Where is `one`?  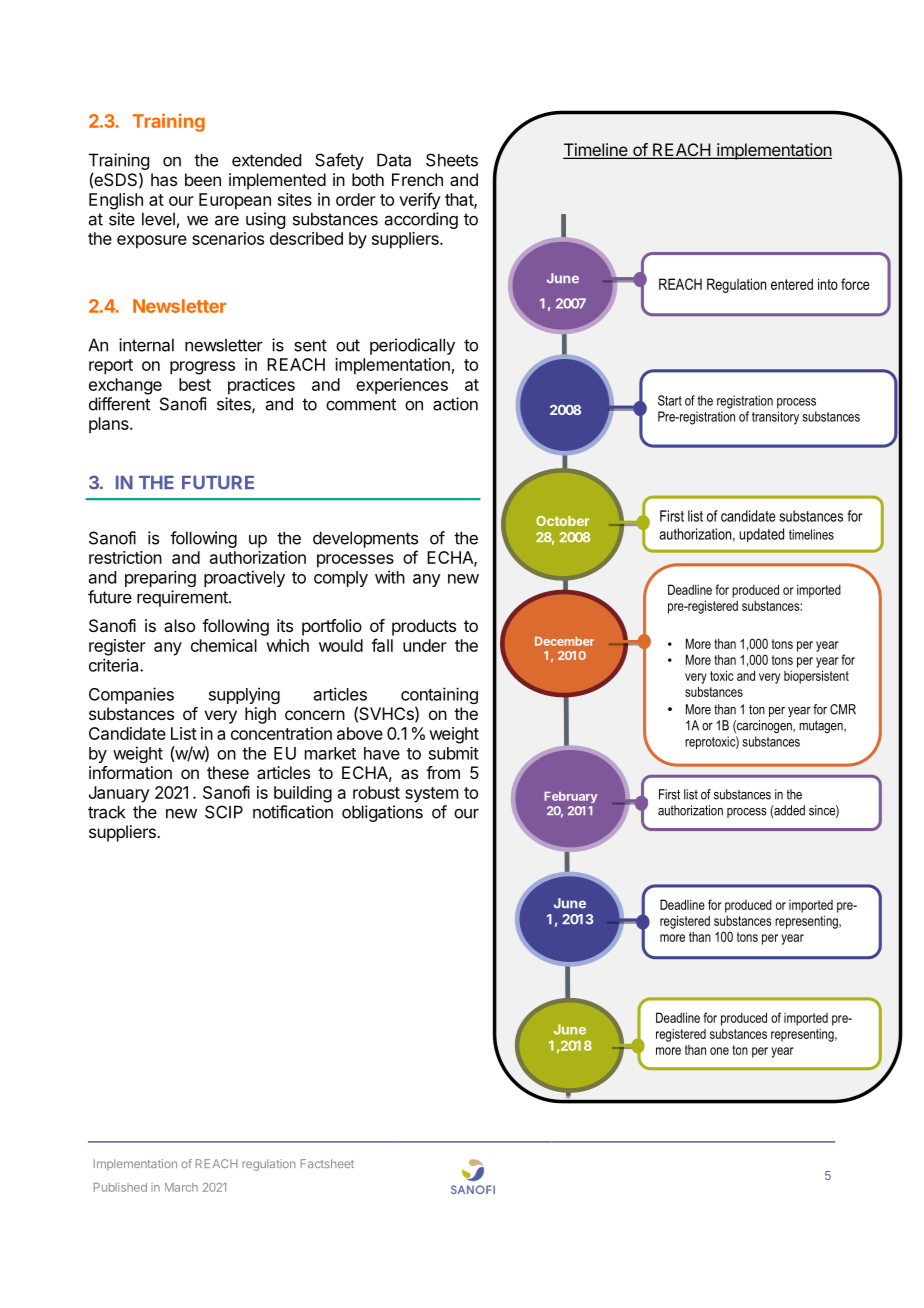 one is located at coordinates (719, 1051).
